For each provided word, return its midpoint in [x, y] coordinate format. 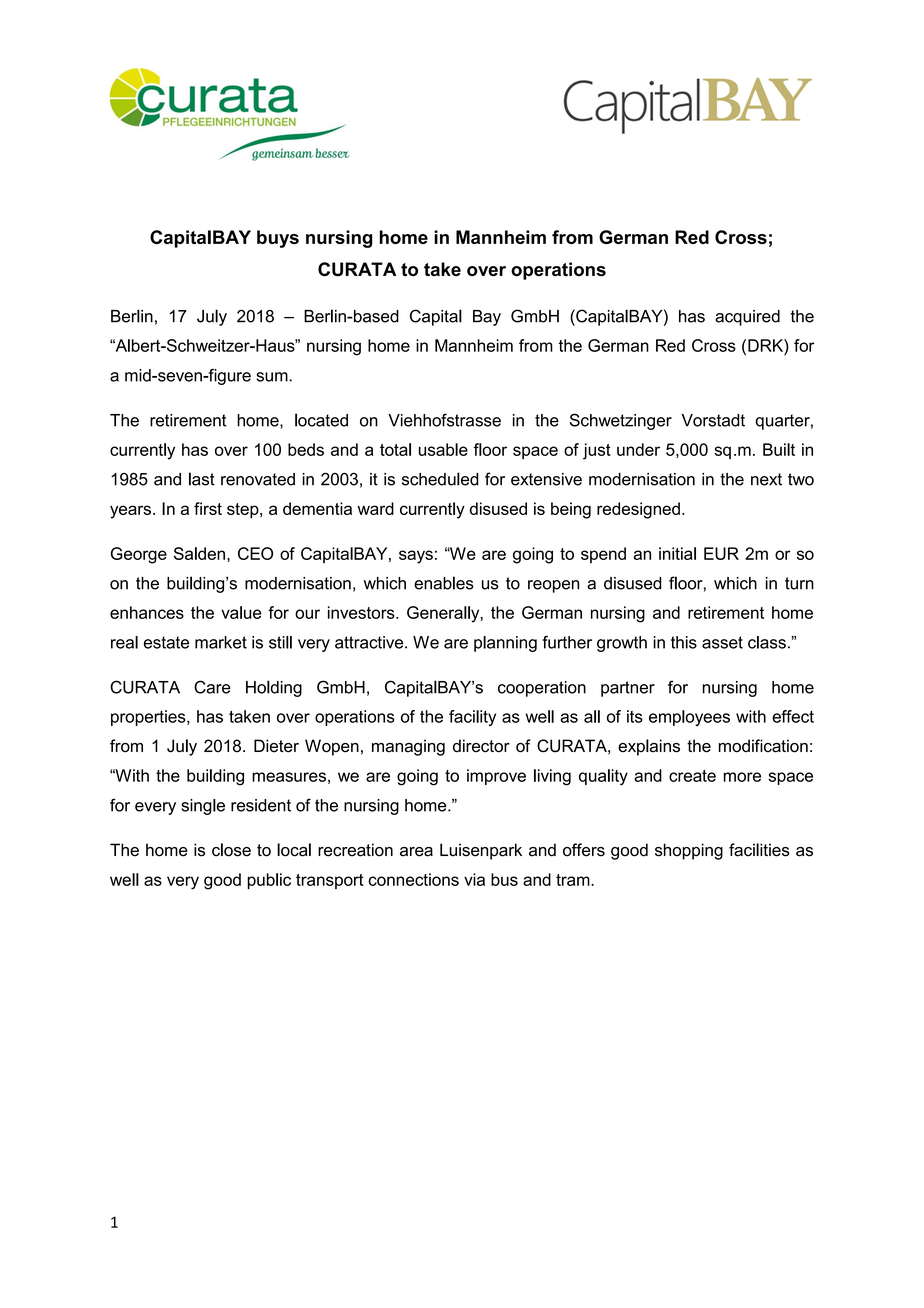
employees [689, 718]
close [231, 850]
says [416, 557]
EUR [721, 553]
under [638, 449]
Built [779, 449]
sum [273, 377]
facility [472, 718]
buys [278, 239]
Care [212, 687]
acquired [747, 318]
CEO [255, 553]
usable [443, 449]
